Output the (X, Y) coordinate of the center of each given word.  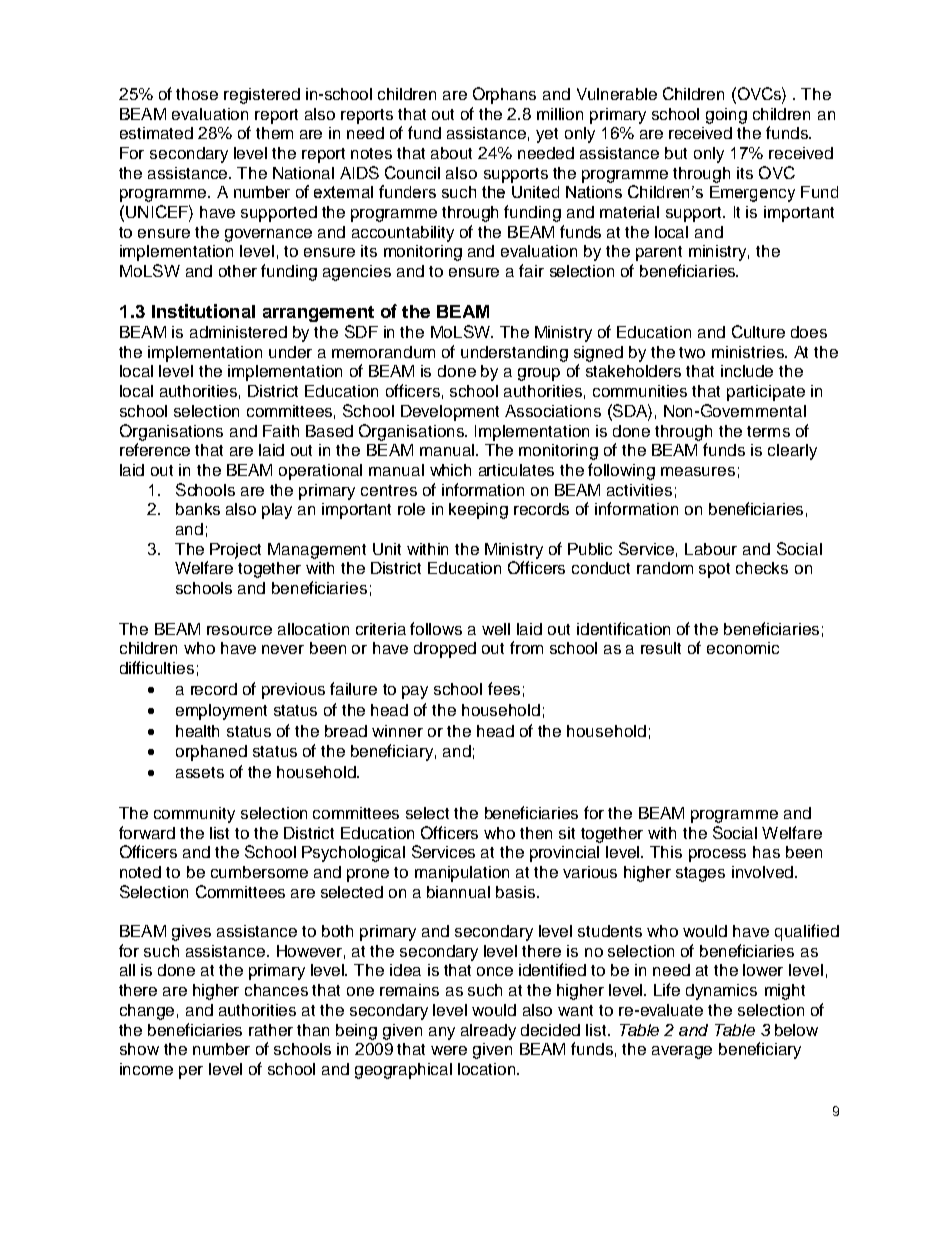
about (451, 153)
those (197, 94)
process (717, 855)
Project (235, 551)
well (496, 629)
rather (271, 1030)
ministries (749, 352)
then (536, 833)
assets (200, 772)
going (726, 116)
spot (714, 570)
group (539, 374)
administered (238, 332)
